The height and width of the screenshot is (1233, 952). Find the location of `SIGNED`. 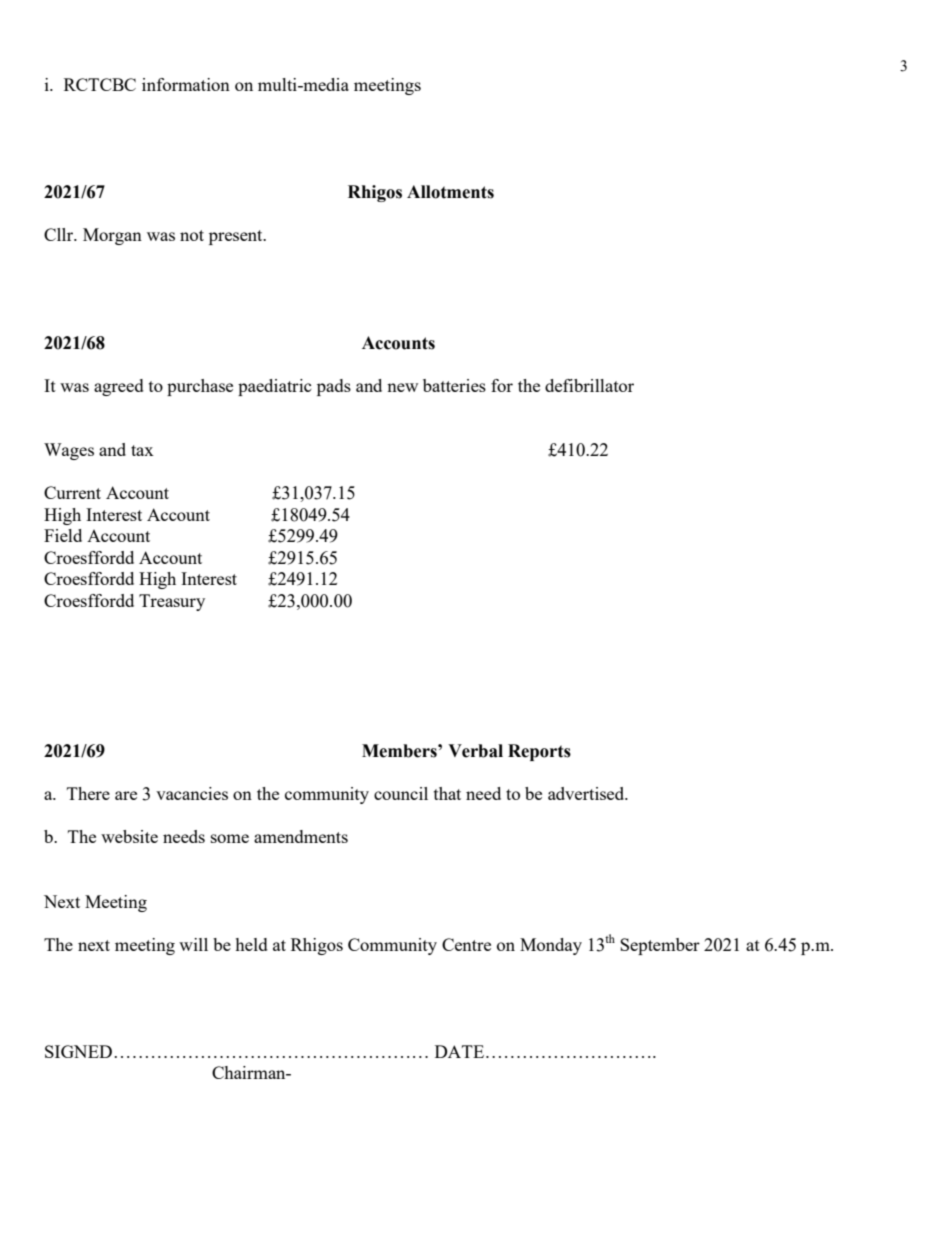

SIGNED is located at coordinates (78, 1051).
